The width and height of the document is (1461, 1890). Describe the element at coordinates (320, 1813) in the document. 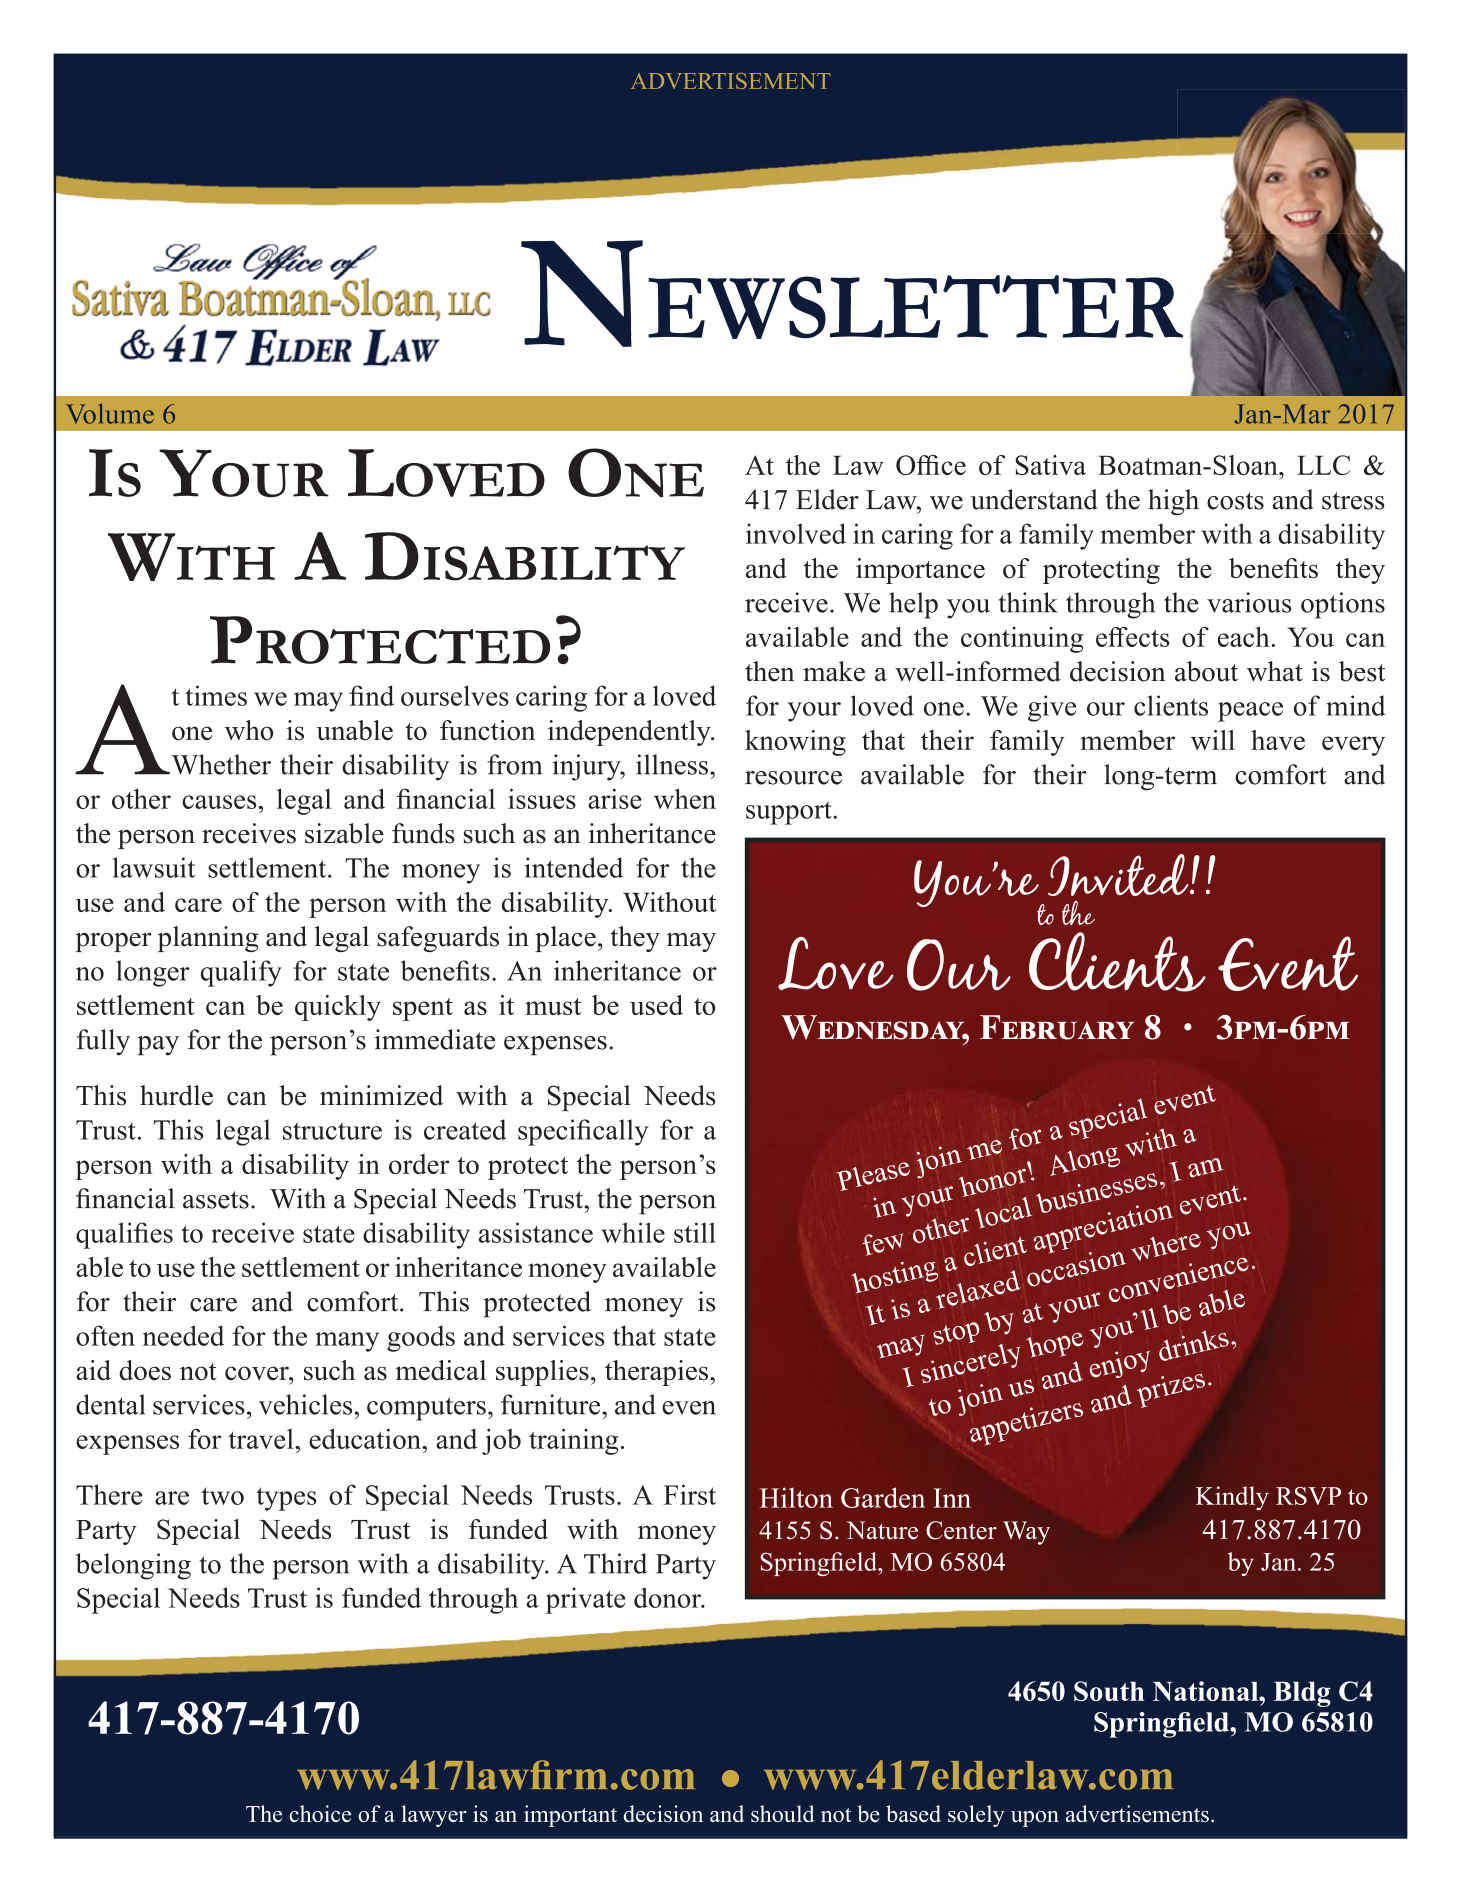

I see `choice` at that location.
